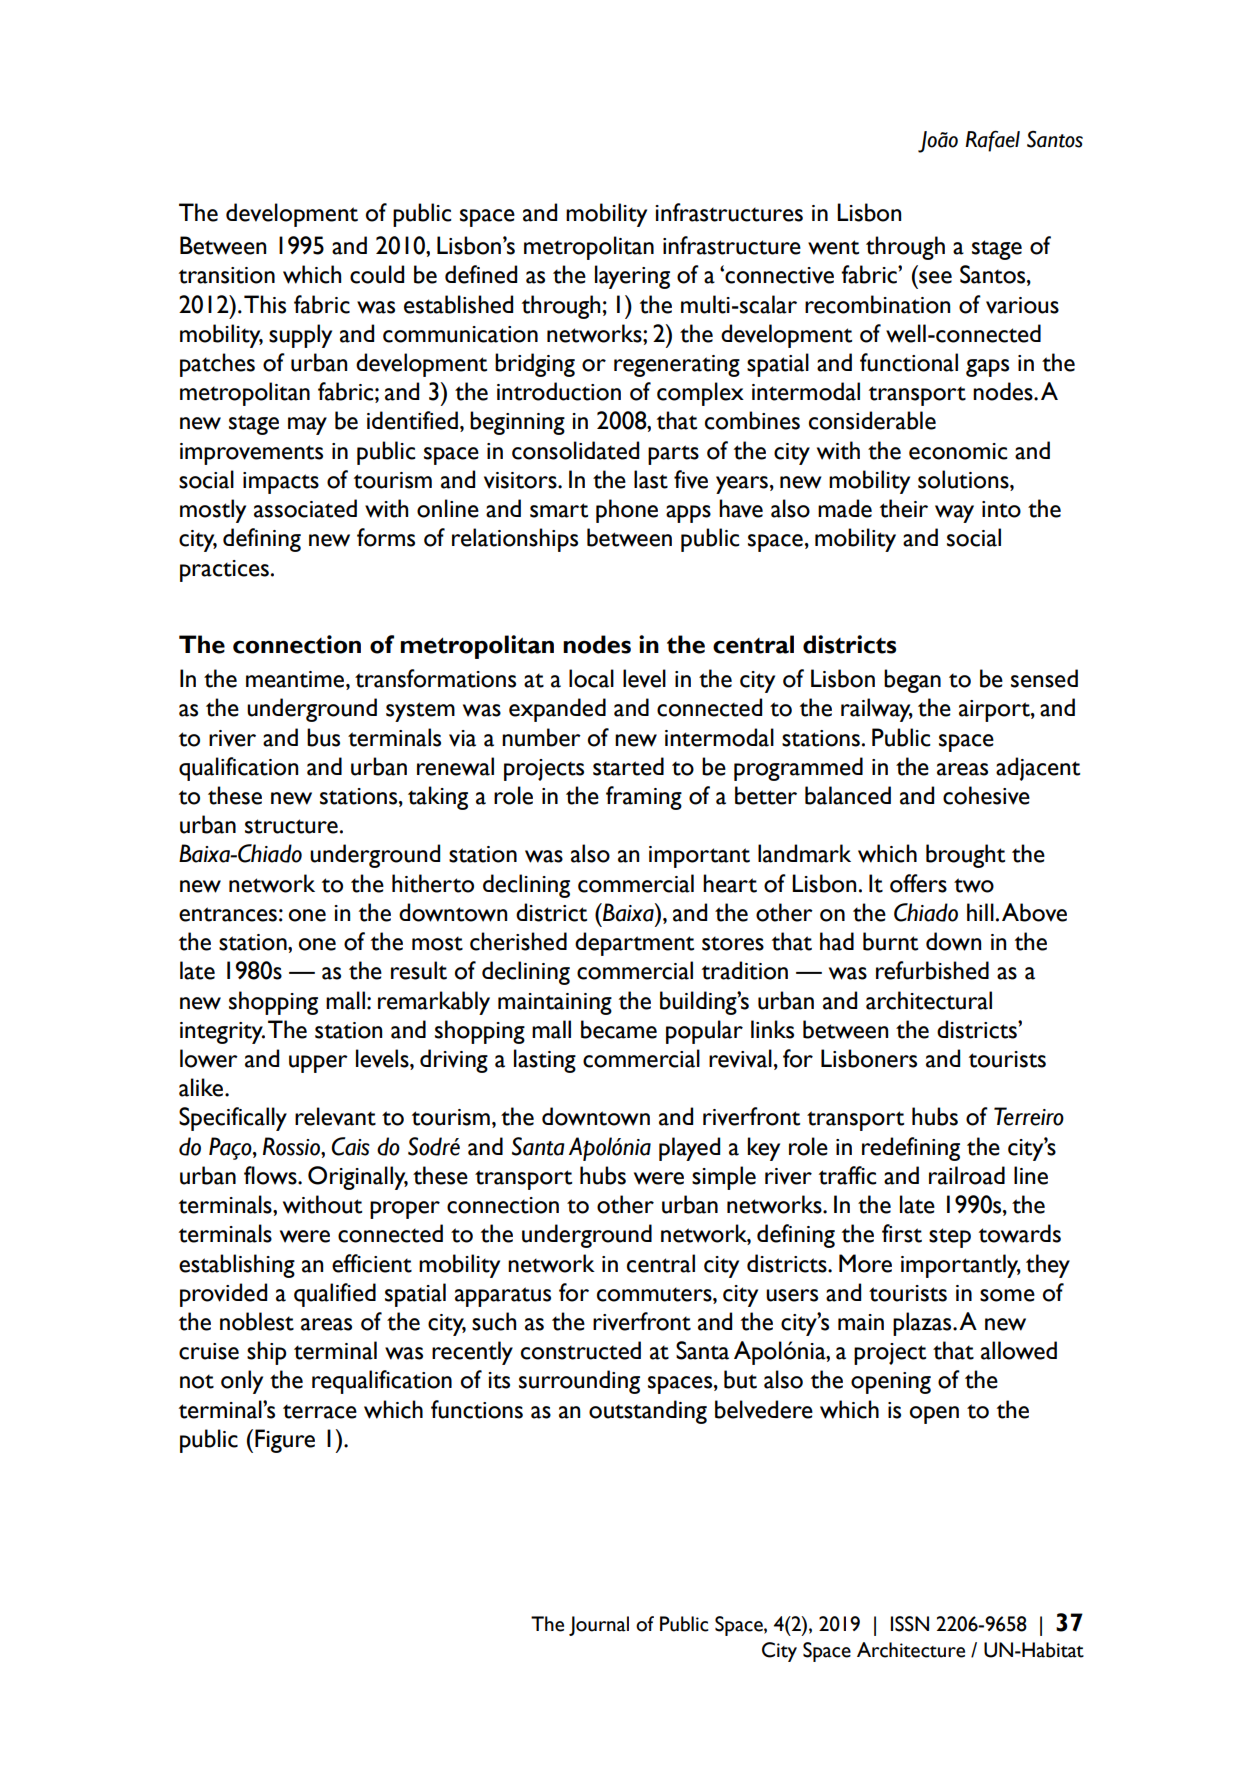  I want to click on Rafael, so click(992, 141).
